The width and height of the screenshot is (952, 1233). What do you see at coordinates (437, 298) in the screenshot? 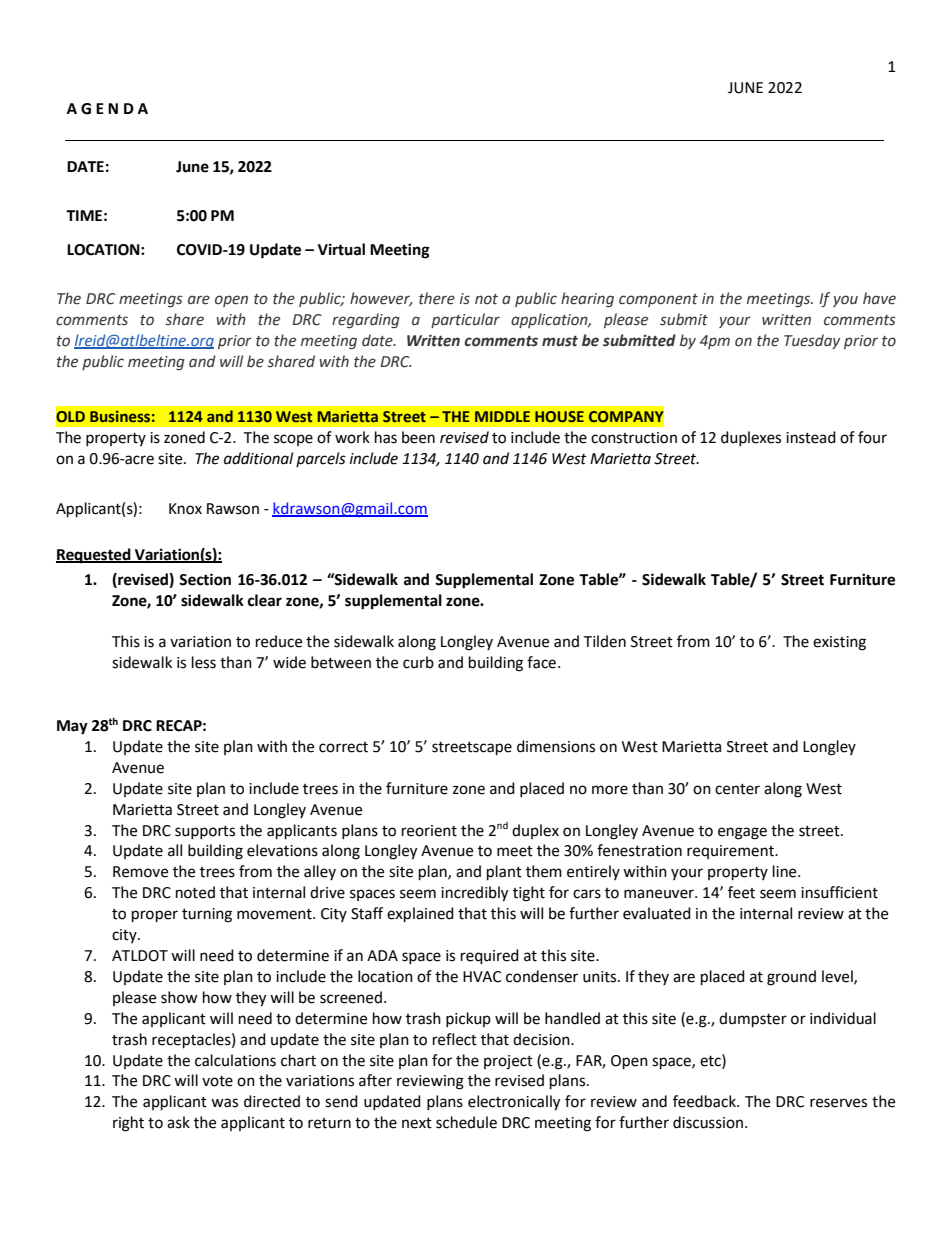
I see `there` at bounding box center [437, 298].
